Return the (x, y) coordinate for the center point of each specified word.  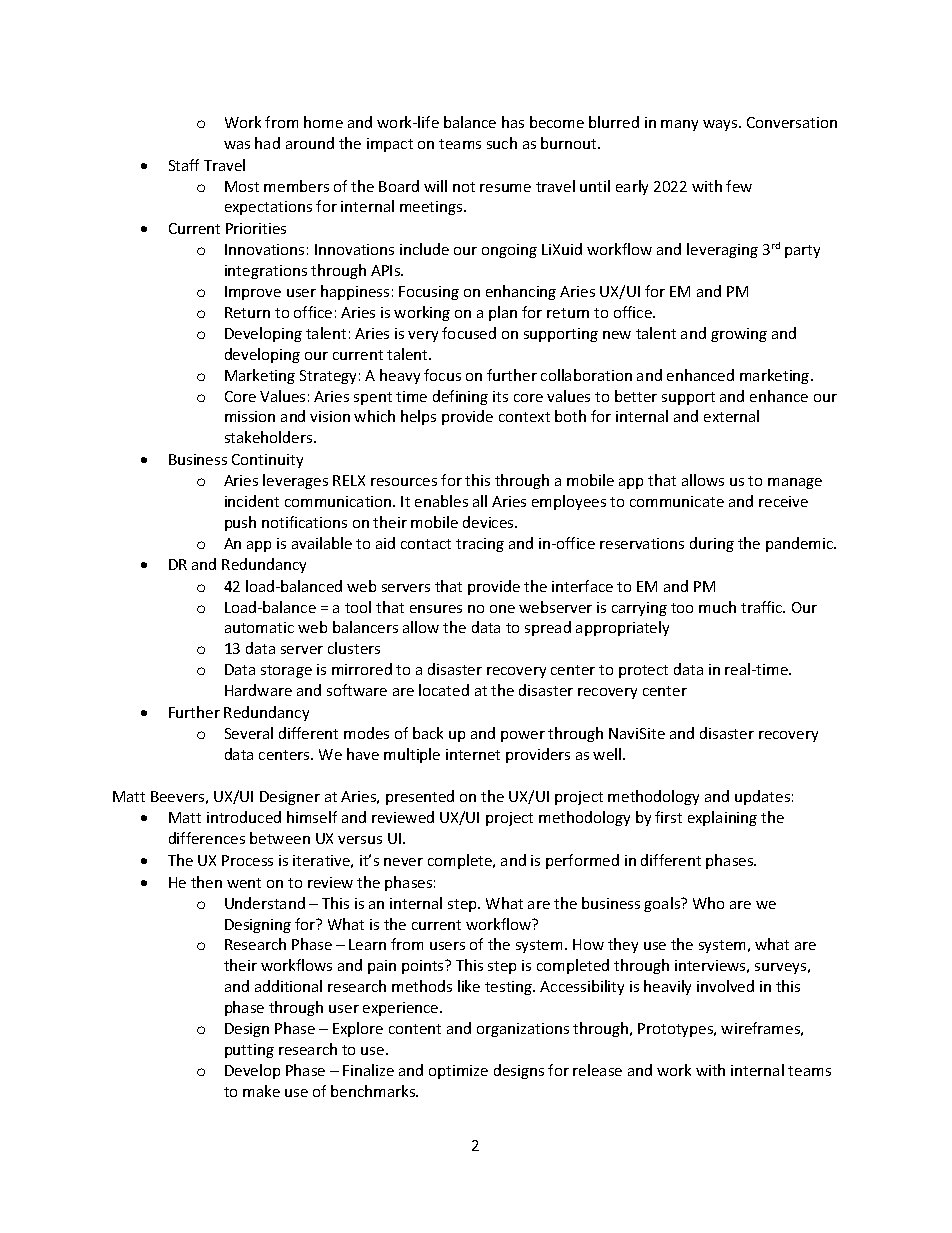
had (267, 143)
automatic (259, 627)
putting (249, 1051)
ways (721, 125)
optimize (458, 1072)
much (717, 607)
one (502, 609)
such (502, 143)
